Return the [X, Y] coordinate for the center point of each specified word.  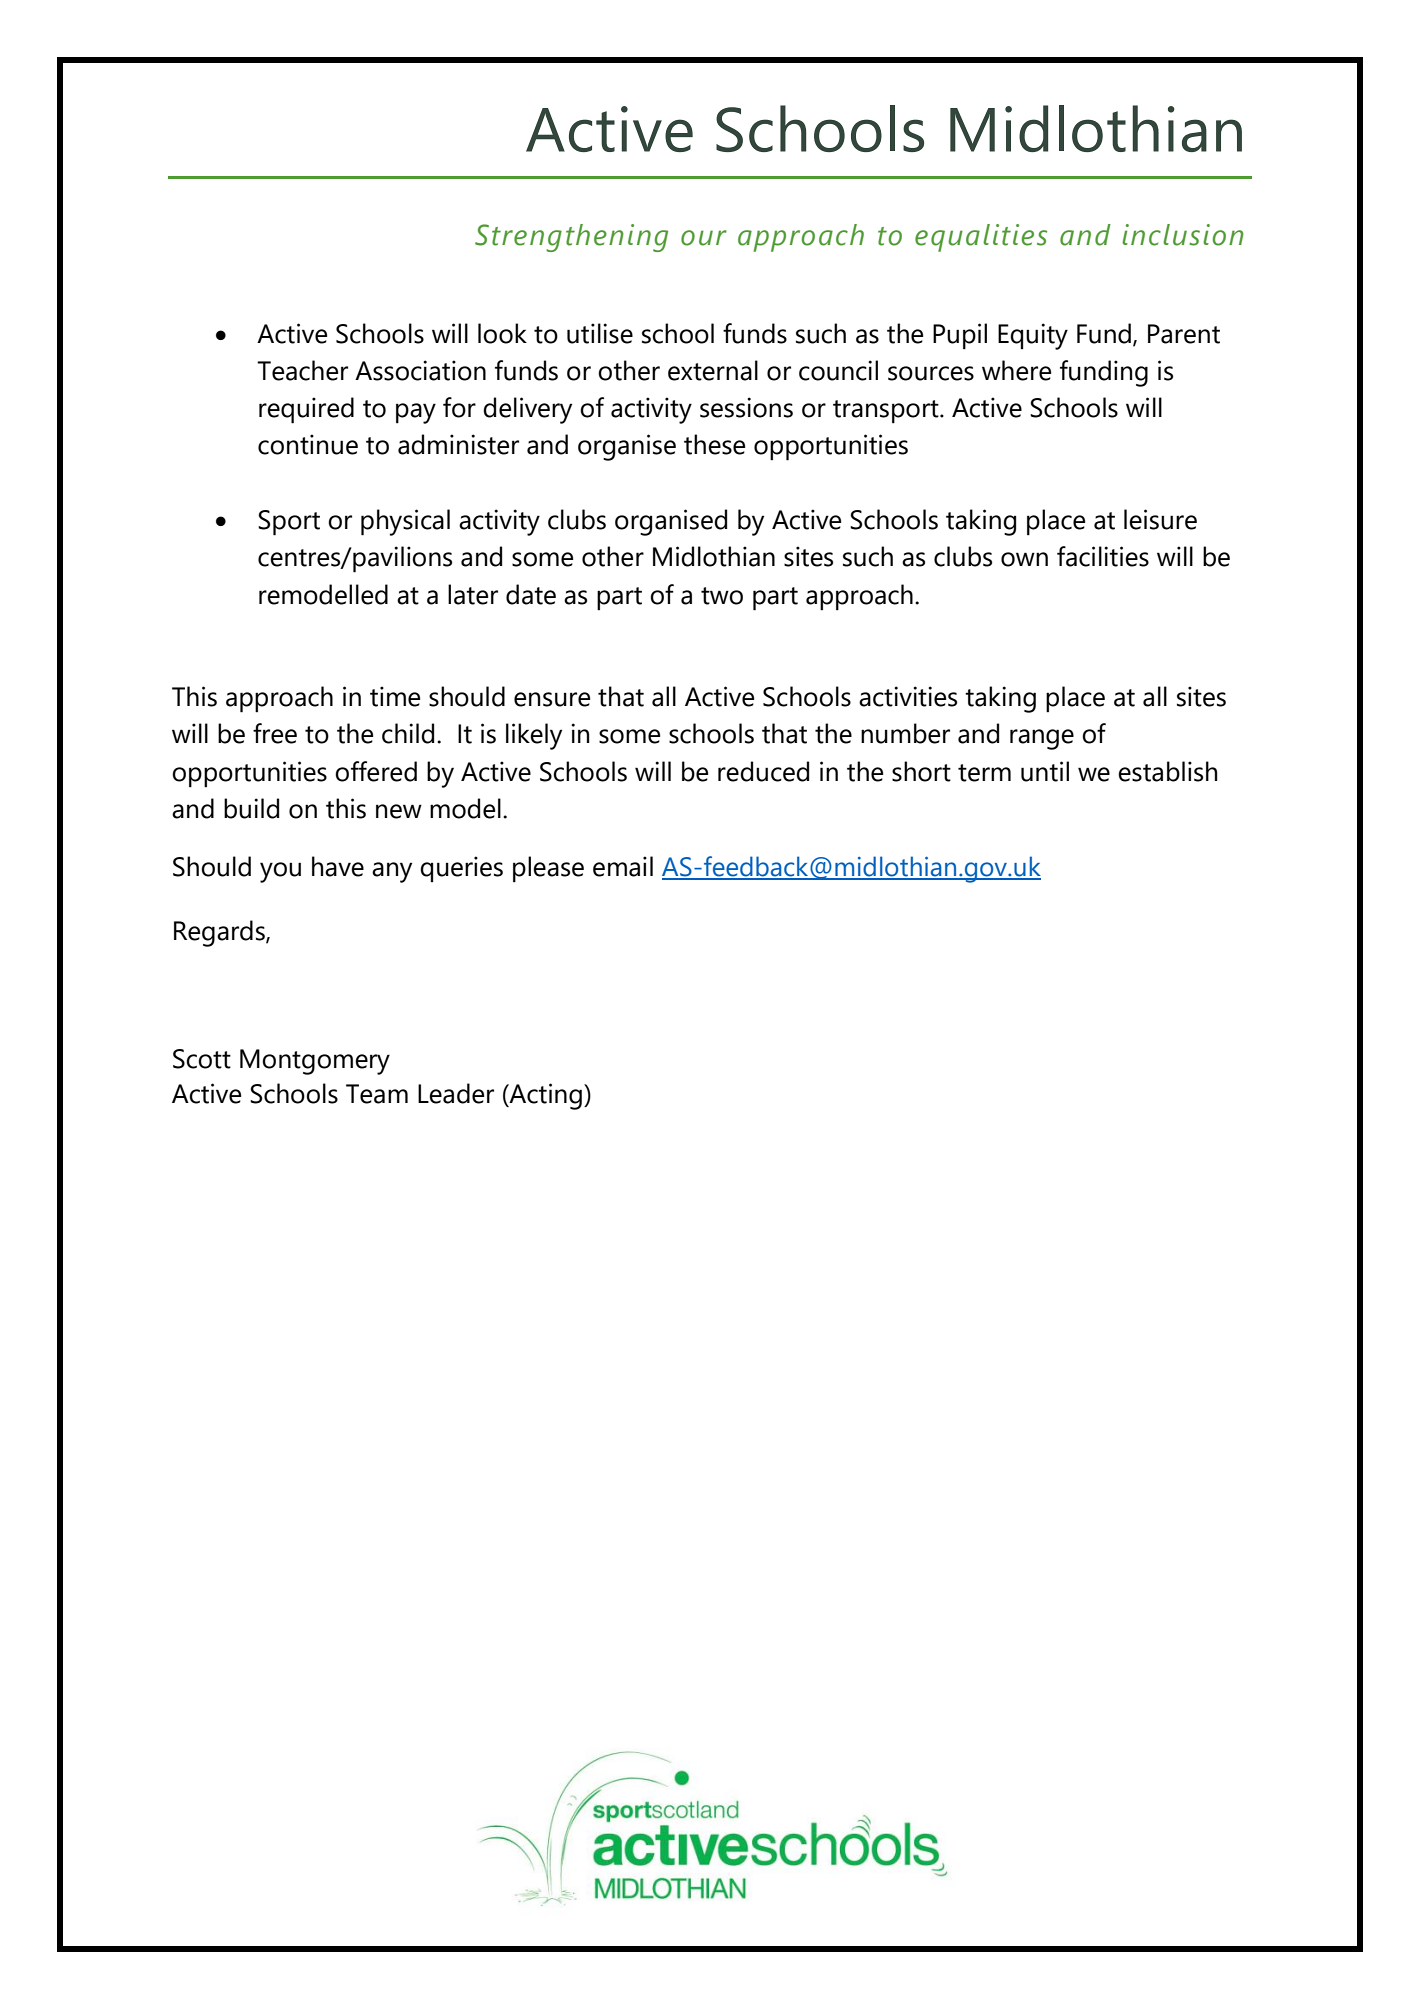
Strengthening [571, 238]
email [623, 866]
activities [908, 696]
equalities [981, 238]
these [714, 444]
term [984, 773]
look [502, 333]
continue [308, 444]
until [1045, 771]
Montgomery [315, 1062]
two [722, 596]
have [338, 866]
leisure [1160, 519]
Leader [456, 1093]
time [395, 696]
